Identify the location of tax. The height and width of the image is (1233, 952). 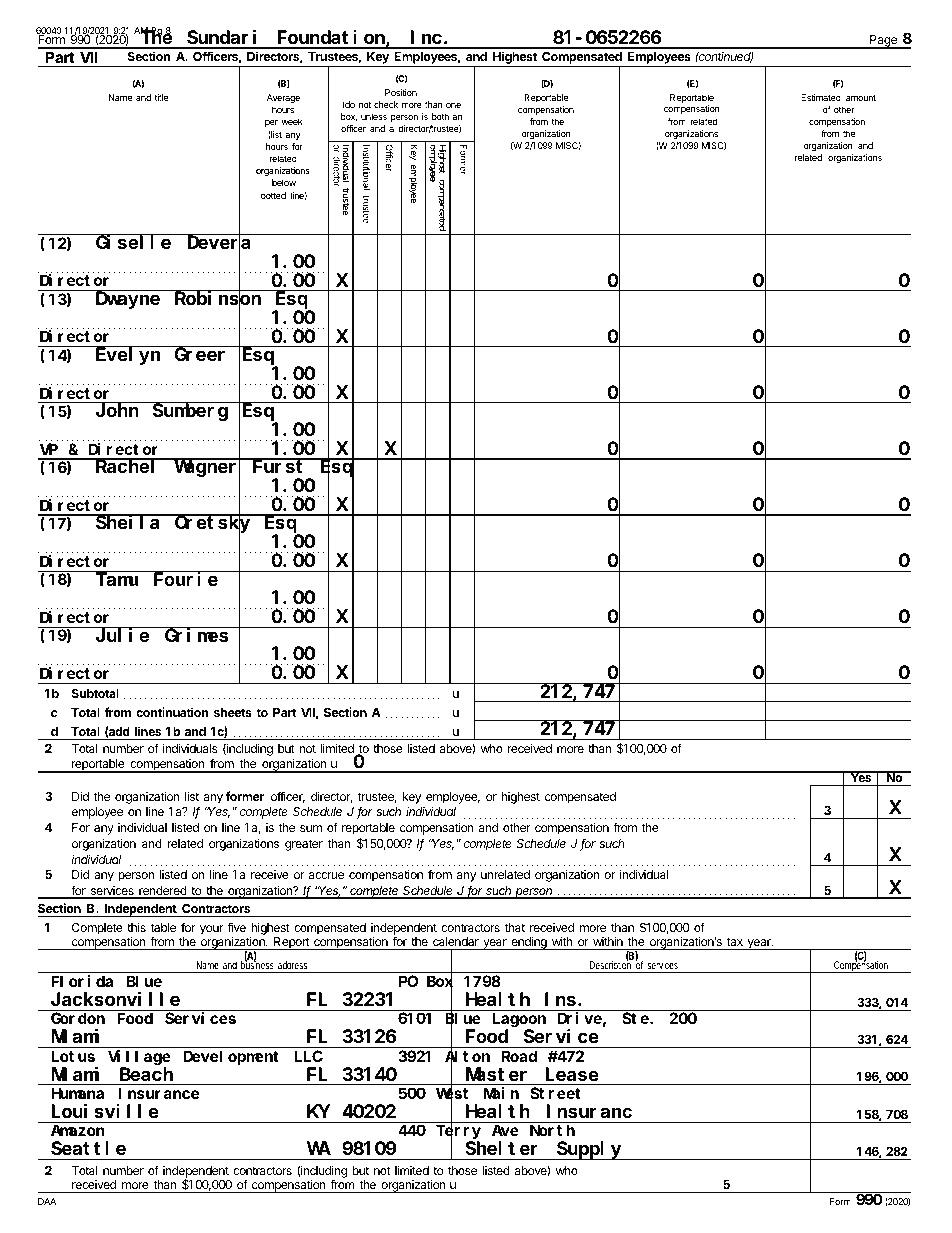
(735, 941).
